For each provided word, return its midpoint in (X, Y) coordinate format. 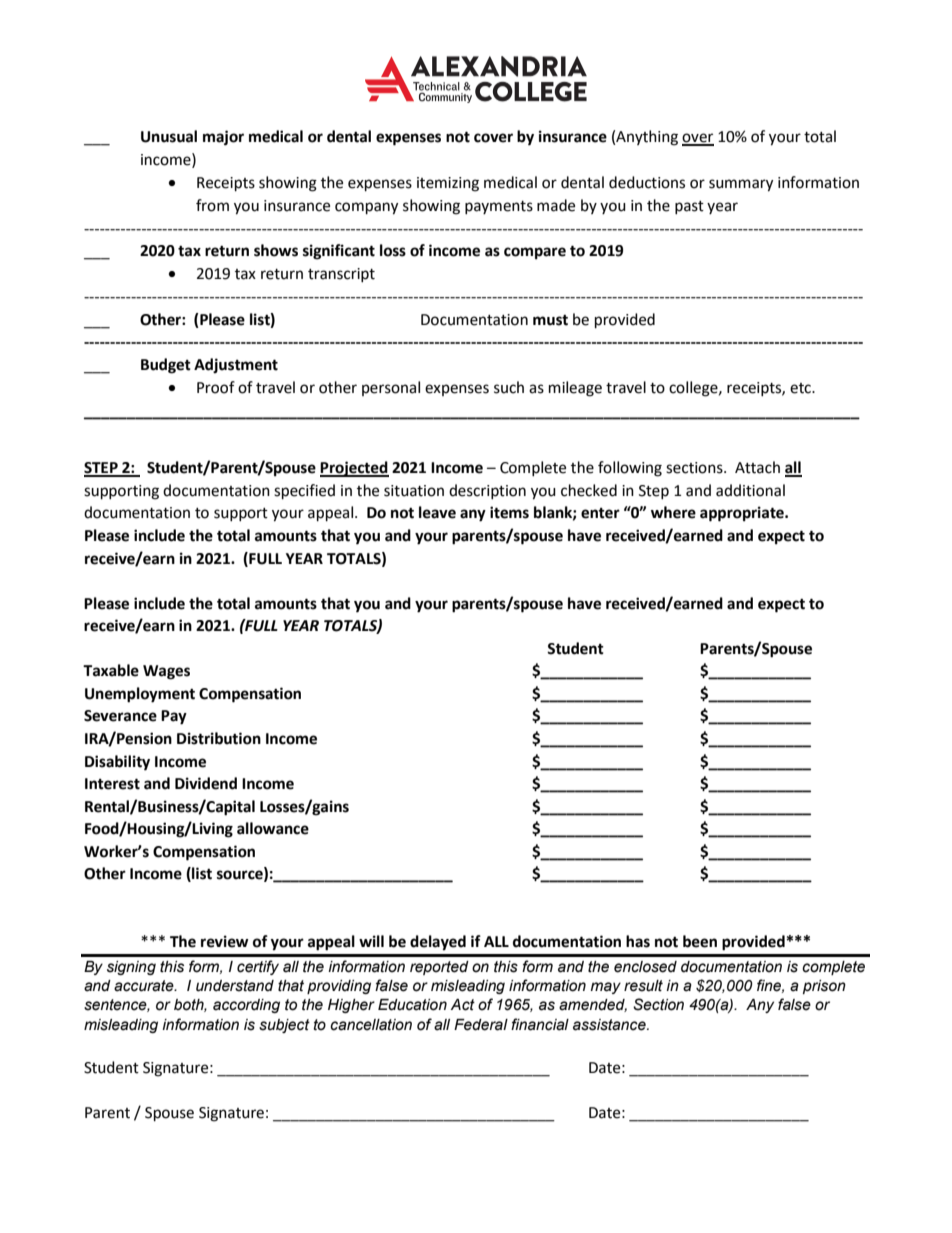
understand (235, 986)
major (223, 138)
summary (741, 185)
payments (499, 207)
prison (824, 987)
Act (463, 1005)
